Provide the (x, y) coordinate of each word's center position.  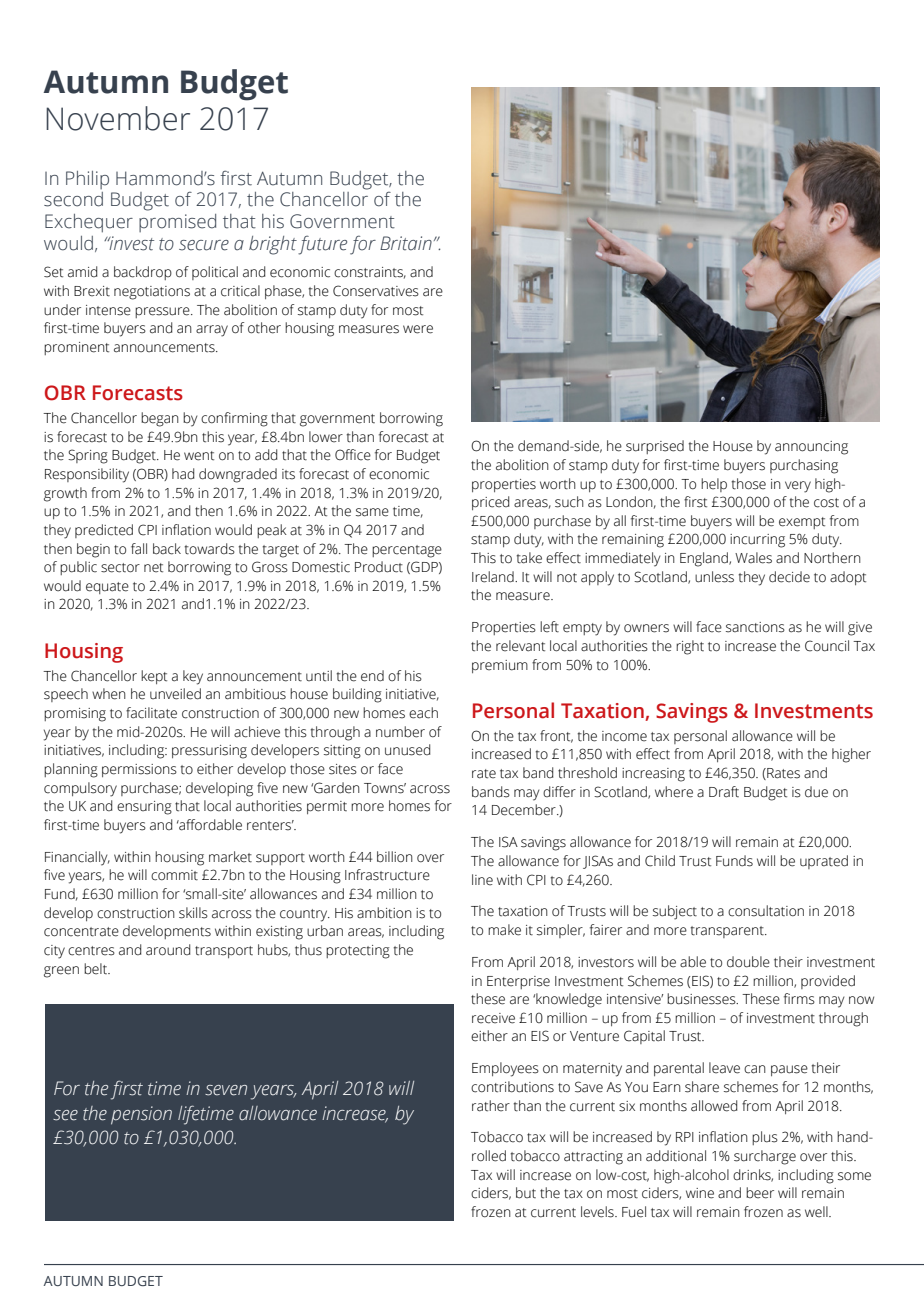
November (118, 118)
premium (500, 666)
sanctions (755, 627)
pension (141, 1115)
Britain (406, 243)
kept (154, 677)
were (418, 329)
